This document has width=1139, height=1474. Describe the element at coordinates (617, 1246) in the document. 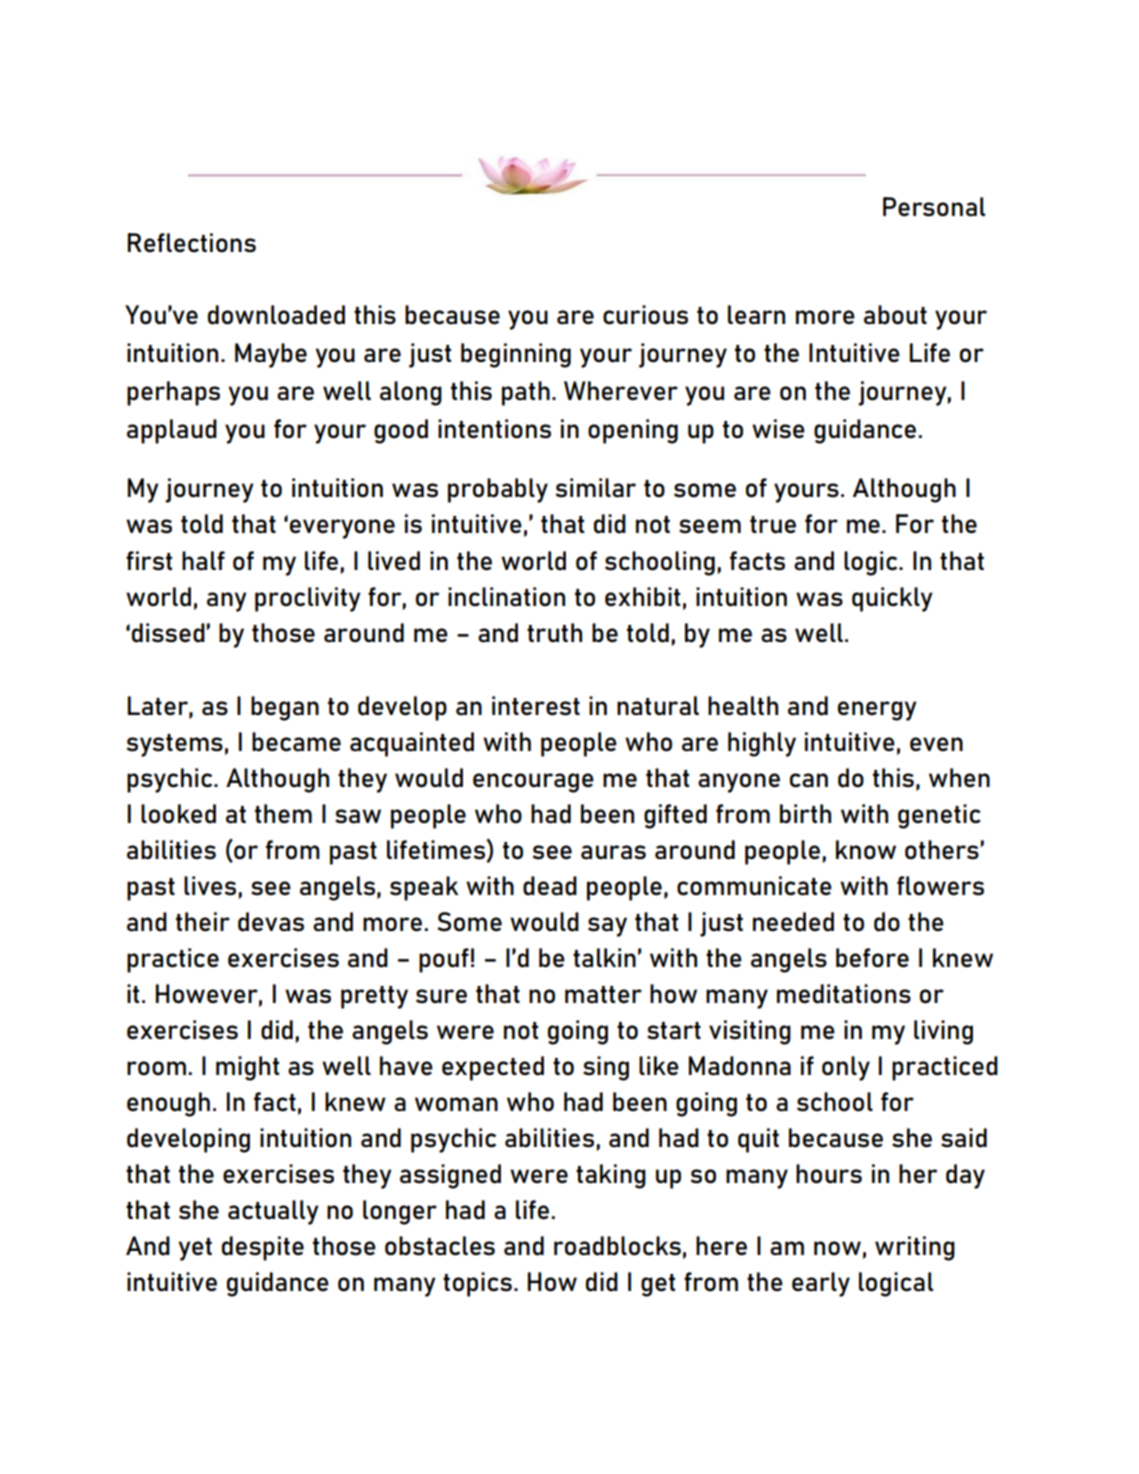

I see `roadblocks` at that location.
